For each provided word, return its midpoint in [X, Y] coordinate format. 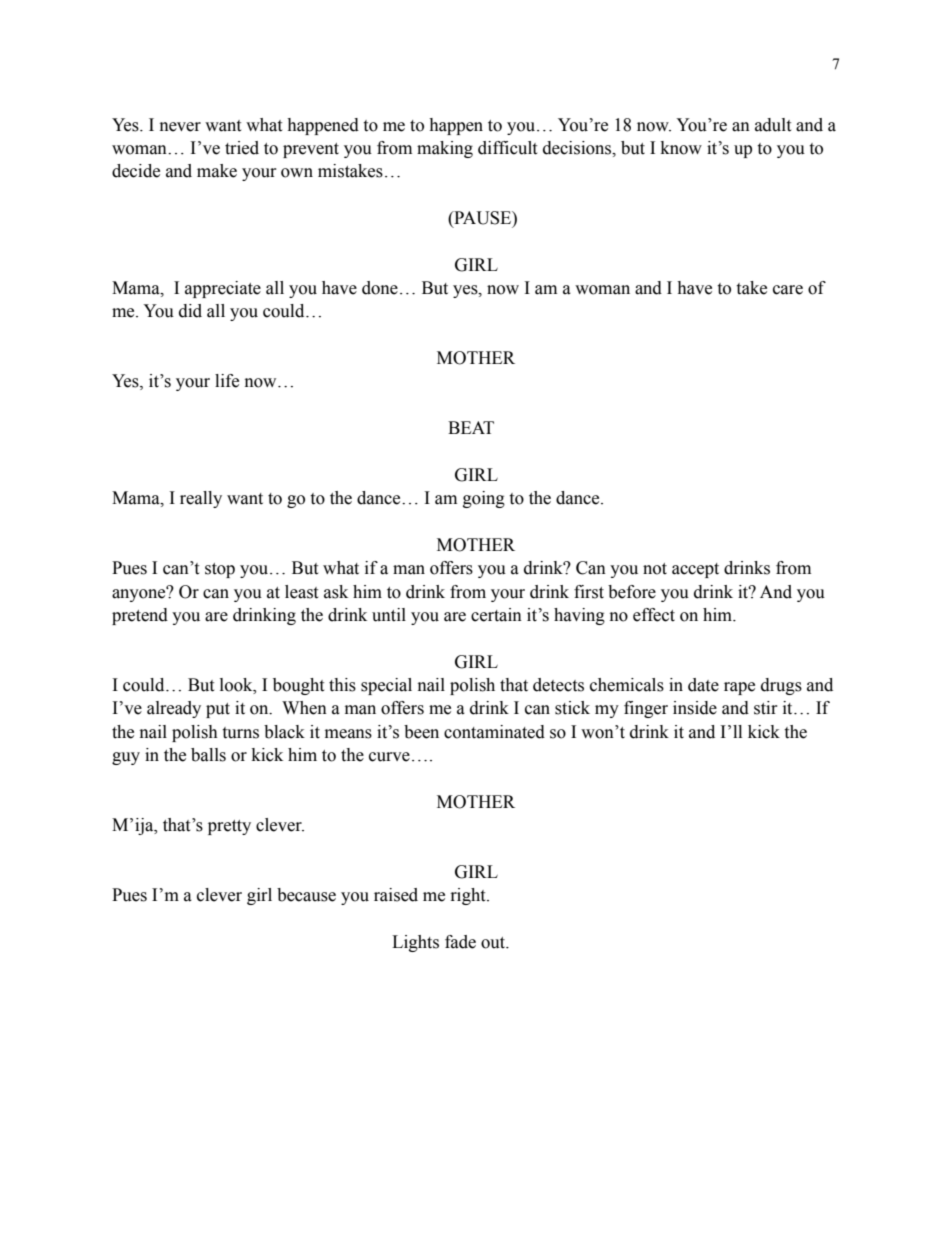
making [445, 149]
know [681, 148]
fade [460, 942]
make [217, 171]
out [494, 943]
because [306, 895]
